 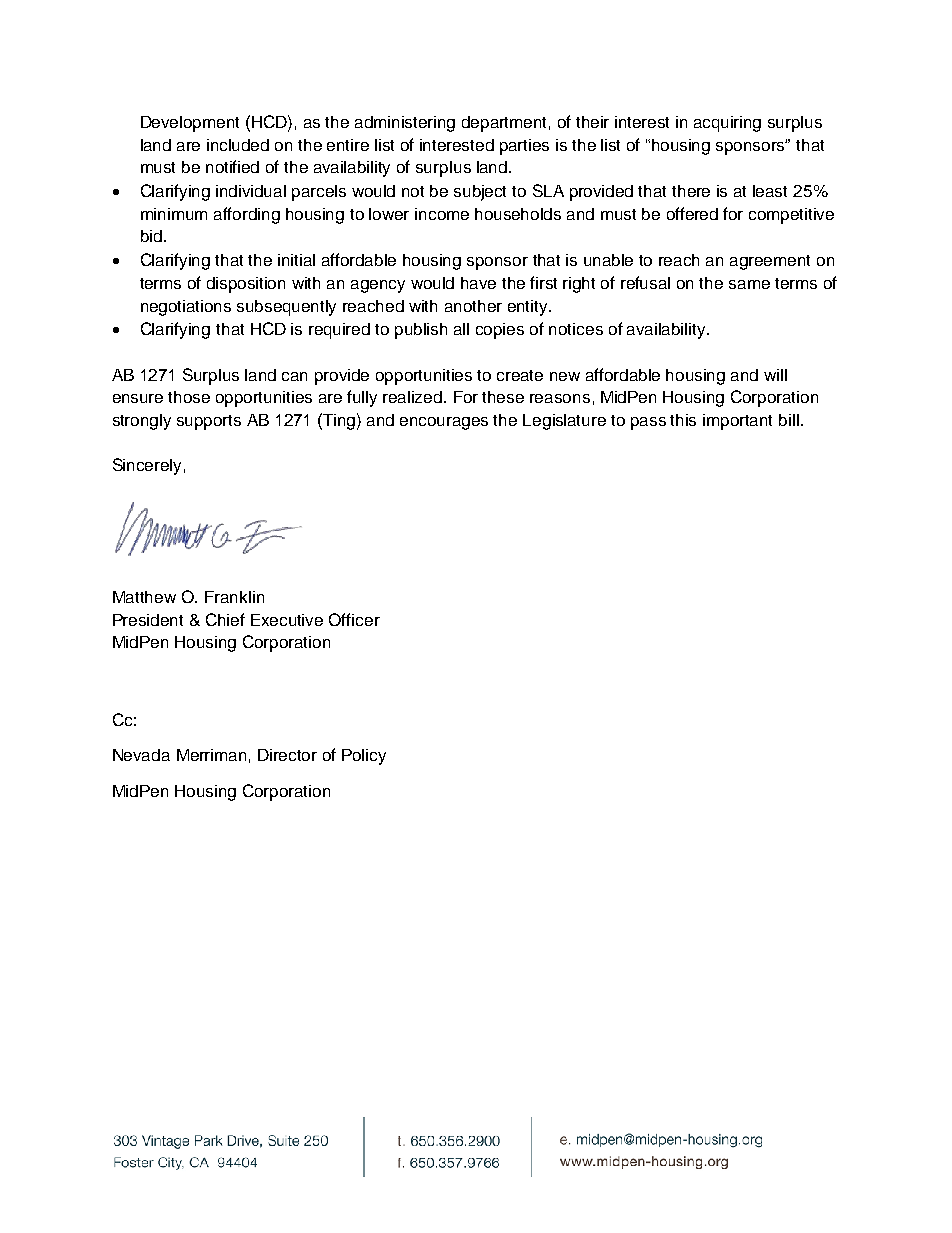 I want to click on included, so click(x=238, y=145).
